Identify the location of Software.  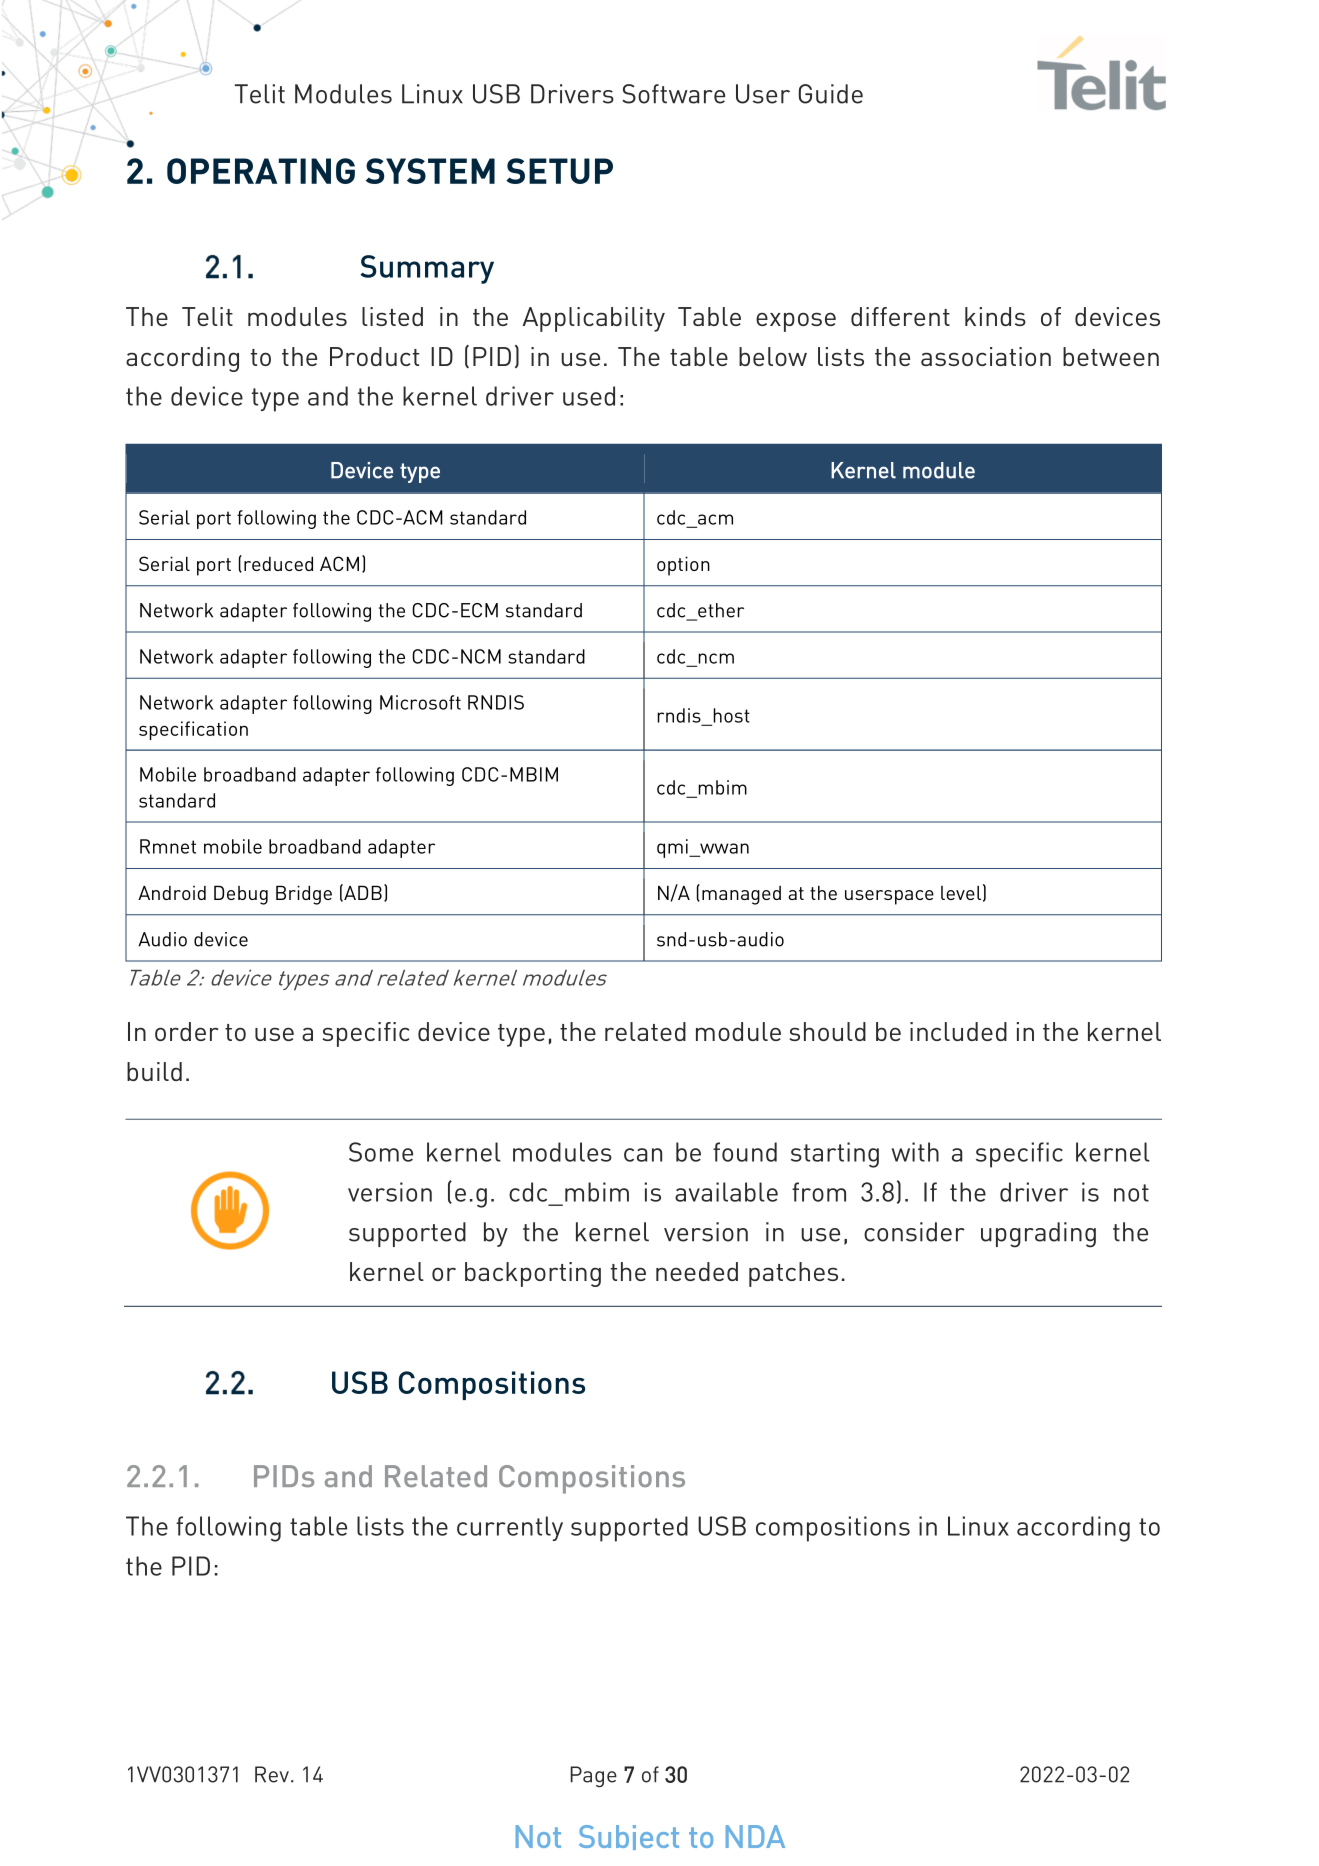
(673, 94).
